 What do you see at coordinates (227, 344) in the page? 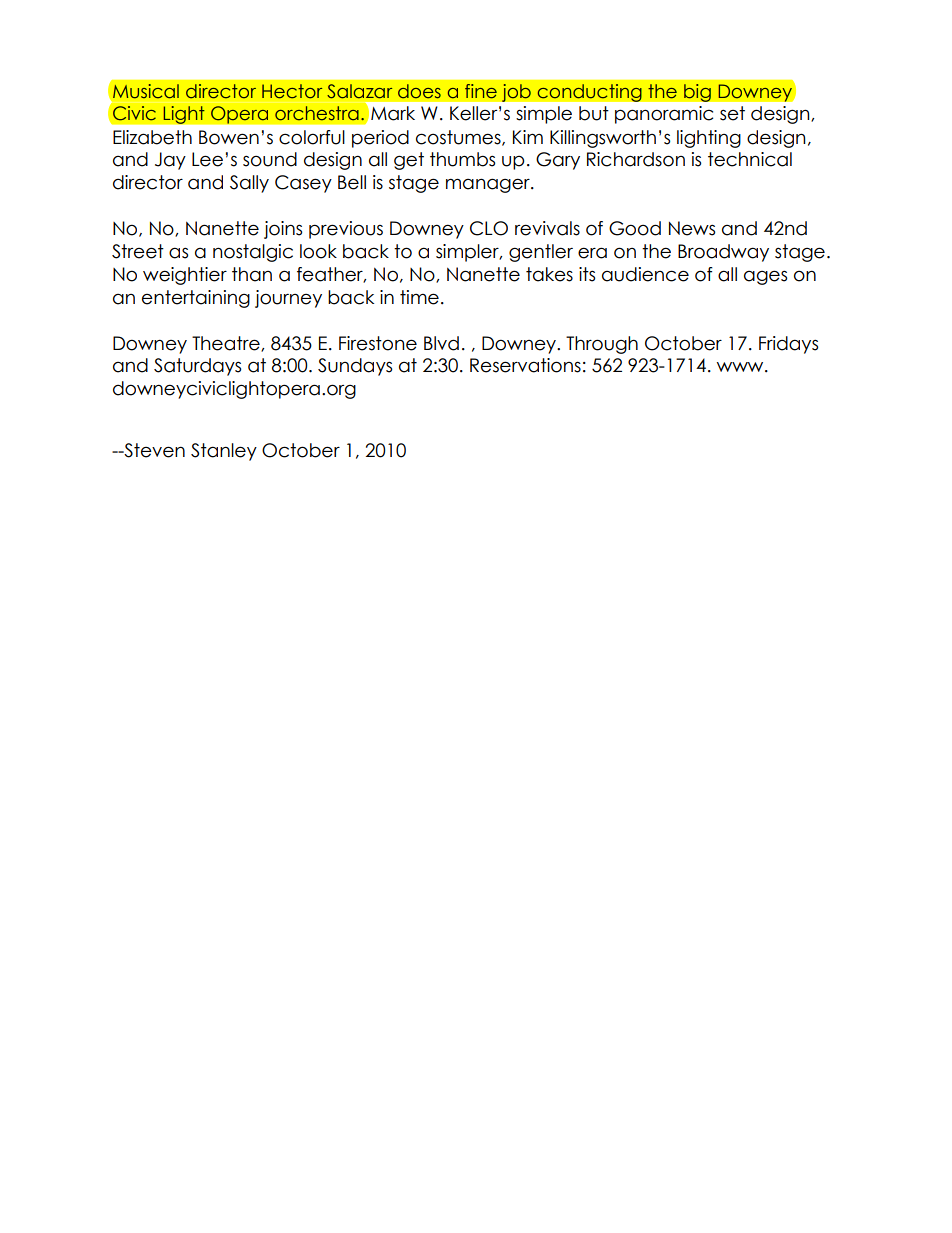
I see `Theatre` at bounding box center [227, 344].
